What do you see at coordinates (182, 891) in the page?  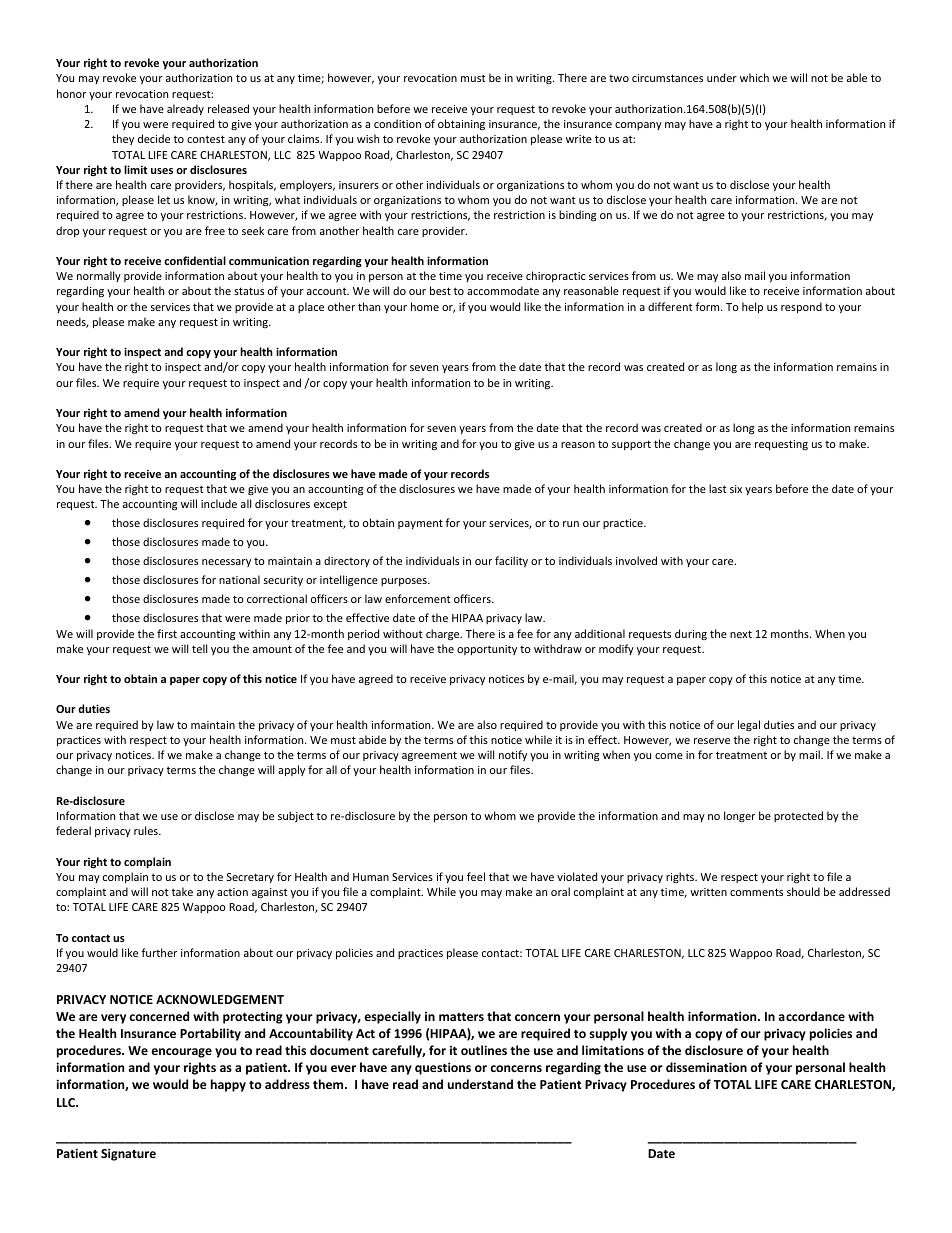 I see `take` at bounding box center [182, 891].
